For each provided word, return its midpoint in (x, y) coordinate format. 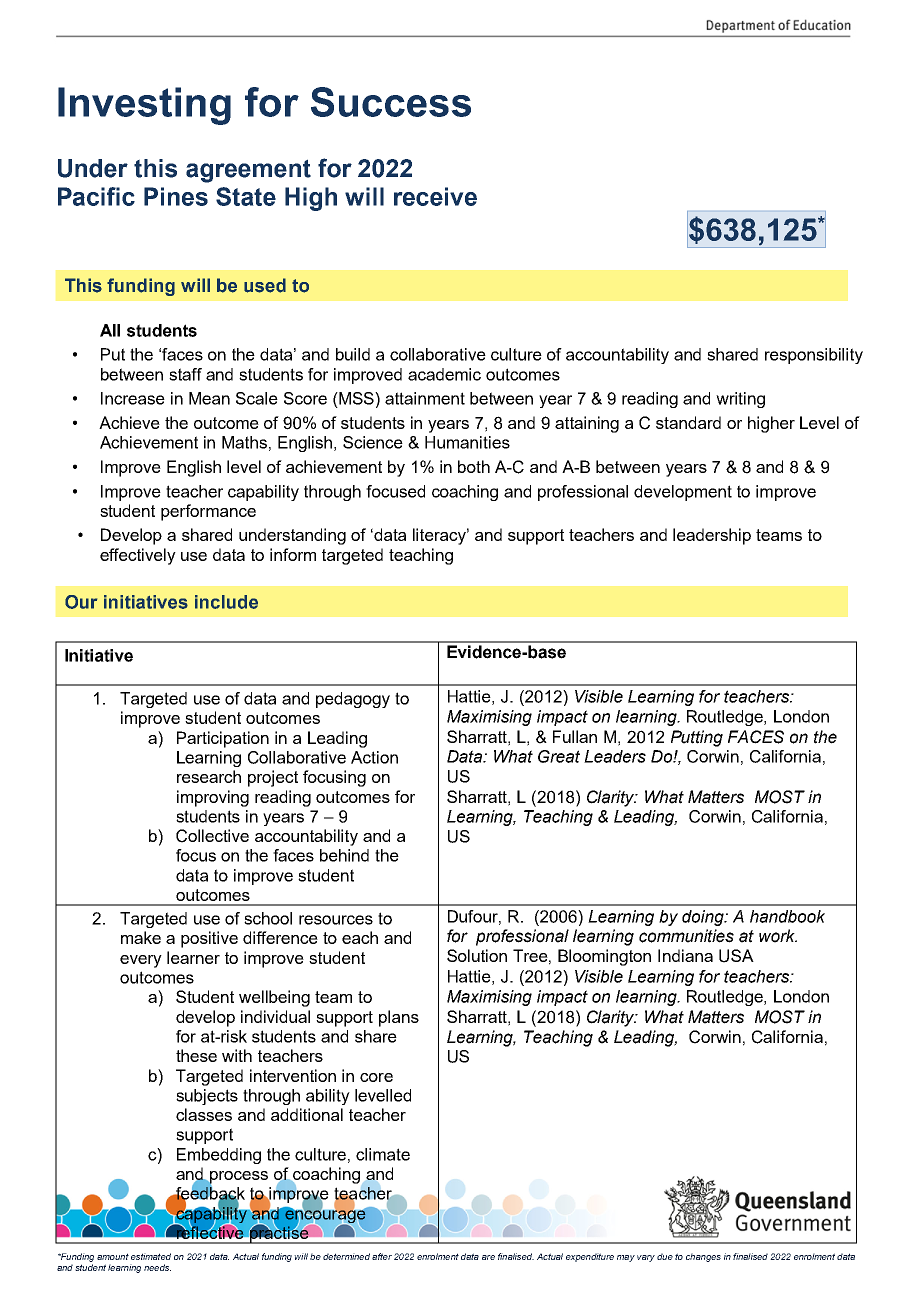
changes (703, 1257)
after (382, 1256)
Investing (144, 106)
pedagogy (353, 700)
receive (435, 196)
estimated (151, 1256)
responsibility (814, 356)
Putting (697, 738)
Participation (223, 739)
